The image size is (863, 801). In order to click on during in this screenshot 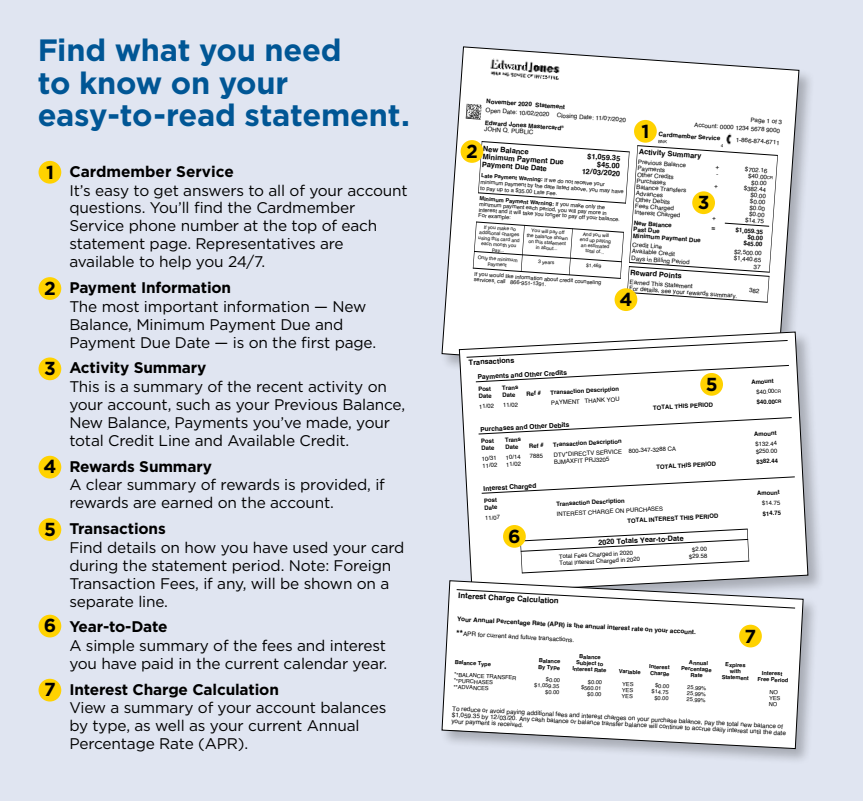, I will do `click(93, 566)`.
